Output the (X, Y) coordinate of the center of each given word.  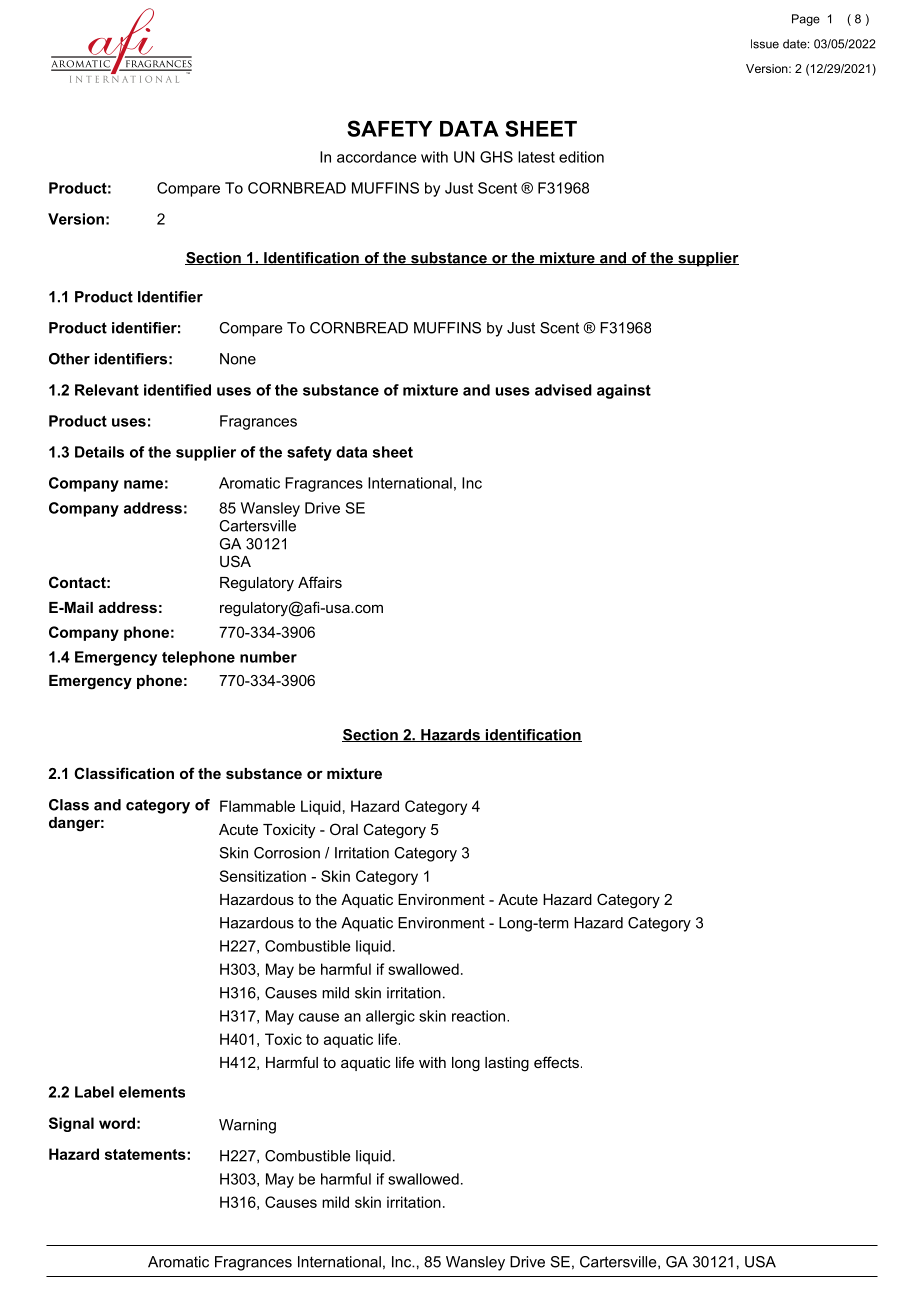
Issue (765, 44)
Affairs (320, 582)
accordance (377, 157)
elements (152, 1092)
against (624, 391)
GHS (496, 157)
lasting (507, 1064)
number (268, 657)
